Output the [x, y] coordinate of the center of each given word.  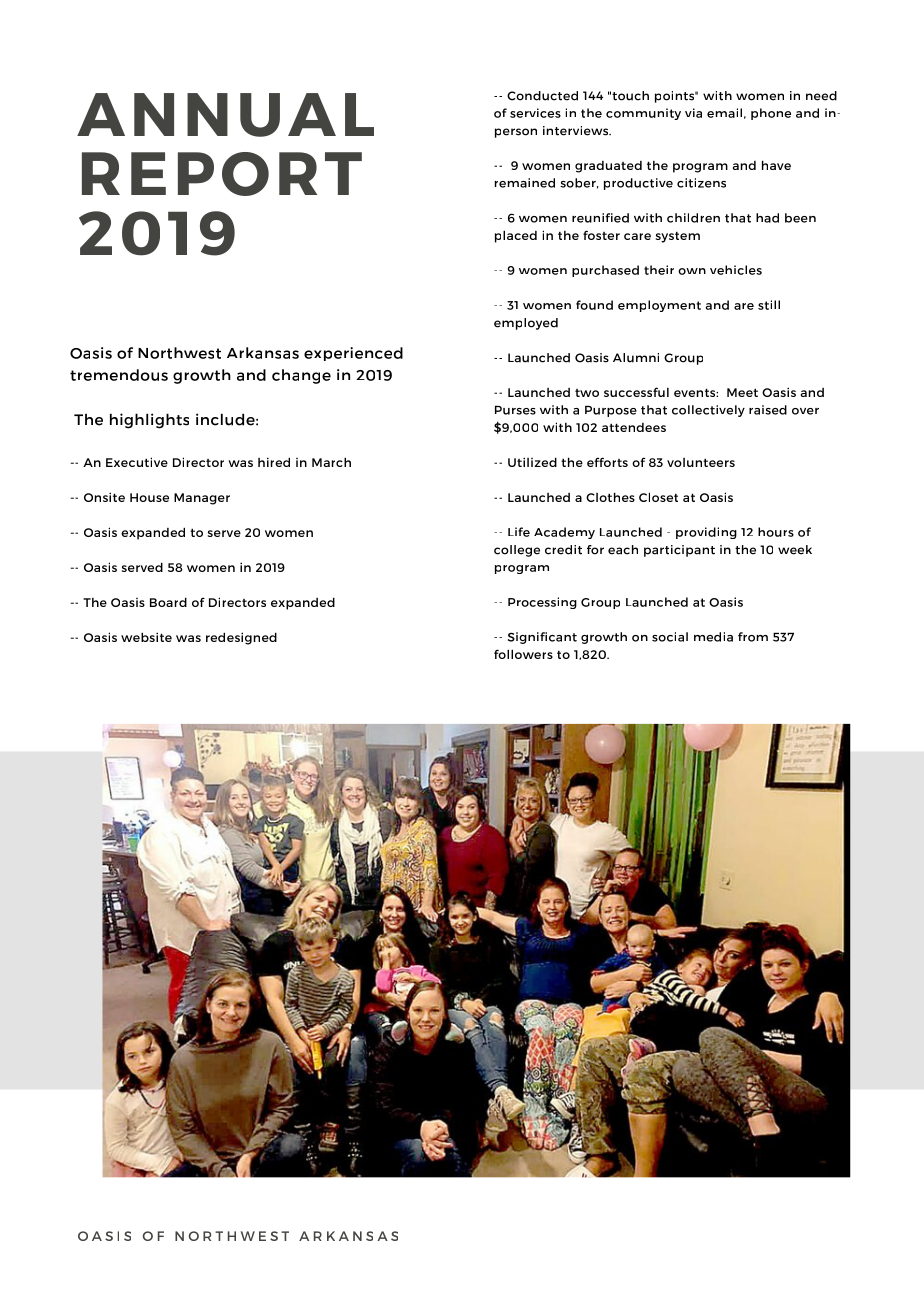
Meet [742, 392]
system [678, 237]
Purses [515, 410]
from [753, 637]
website [146, 637]
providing [706, 533]
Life [519, 532]
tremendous [119, 375]
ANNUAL [225, 115]
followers [523, 654]
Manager [202, 499]
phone [771, 114]
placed [516, 236]
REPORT [222, 174]
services [535, 113]
